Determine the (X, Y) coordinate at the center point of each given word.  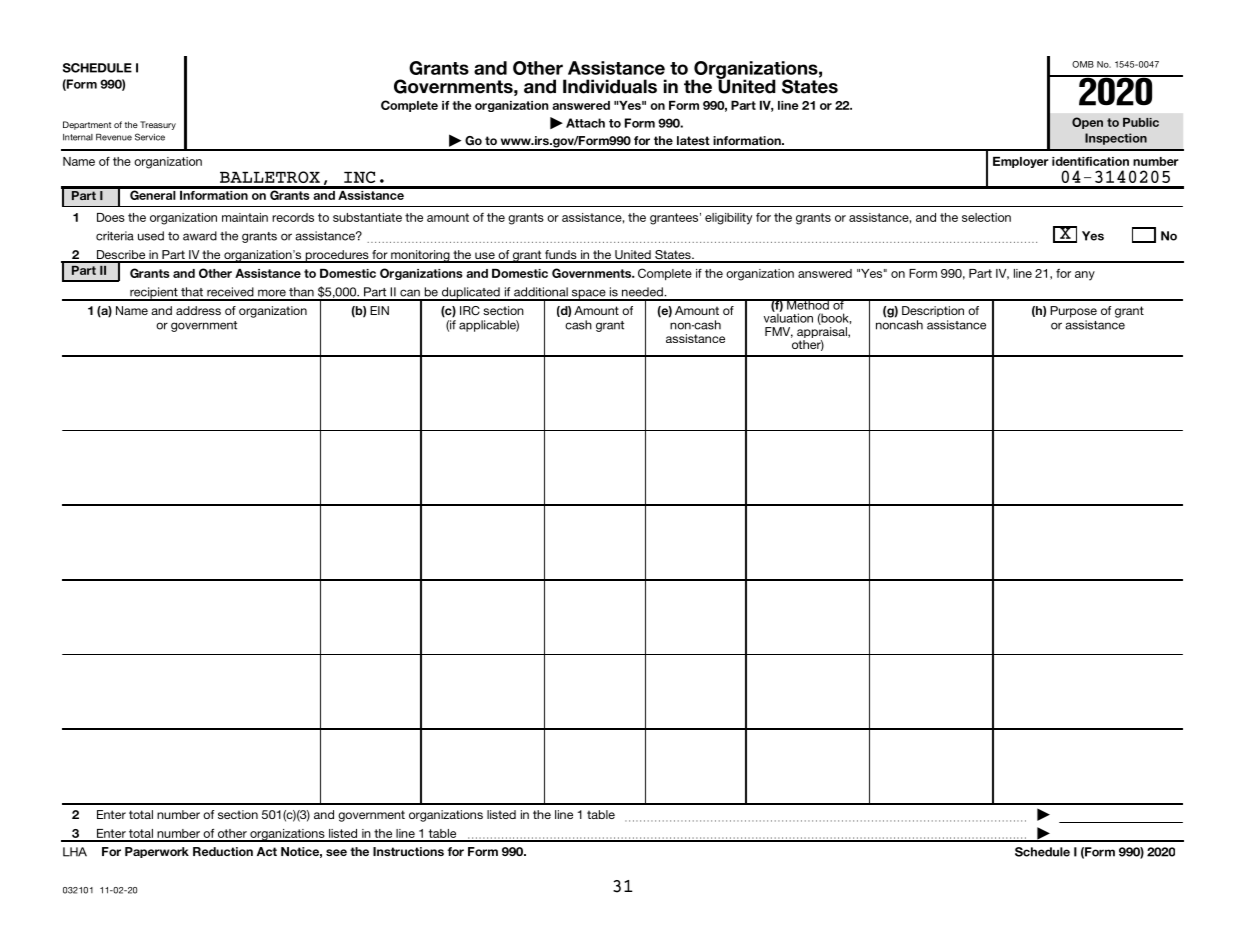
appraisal (823, 334)
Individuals (610, 86)
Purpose (1073, 312)
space (589, 295)
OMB (1083, 64)
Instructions (408, 851)
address (198, 310)
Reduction (223, 851)
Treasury (158, 125)
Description (933, 311)
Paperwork (157, 852)
